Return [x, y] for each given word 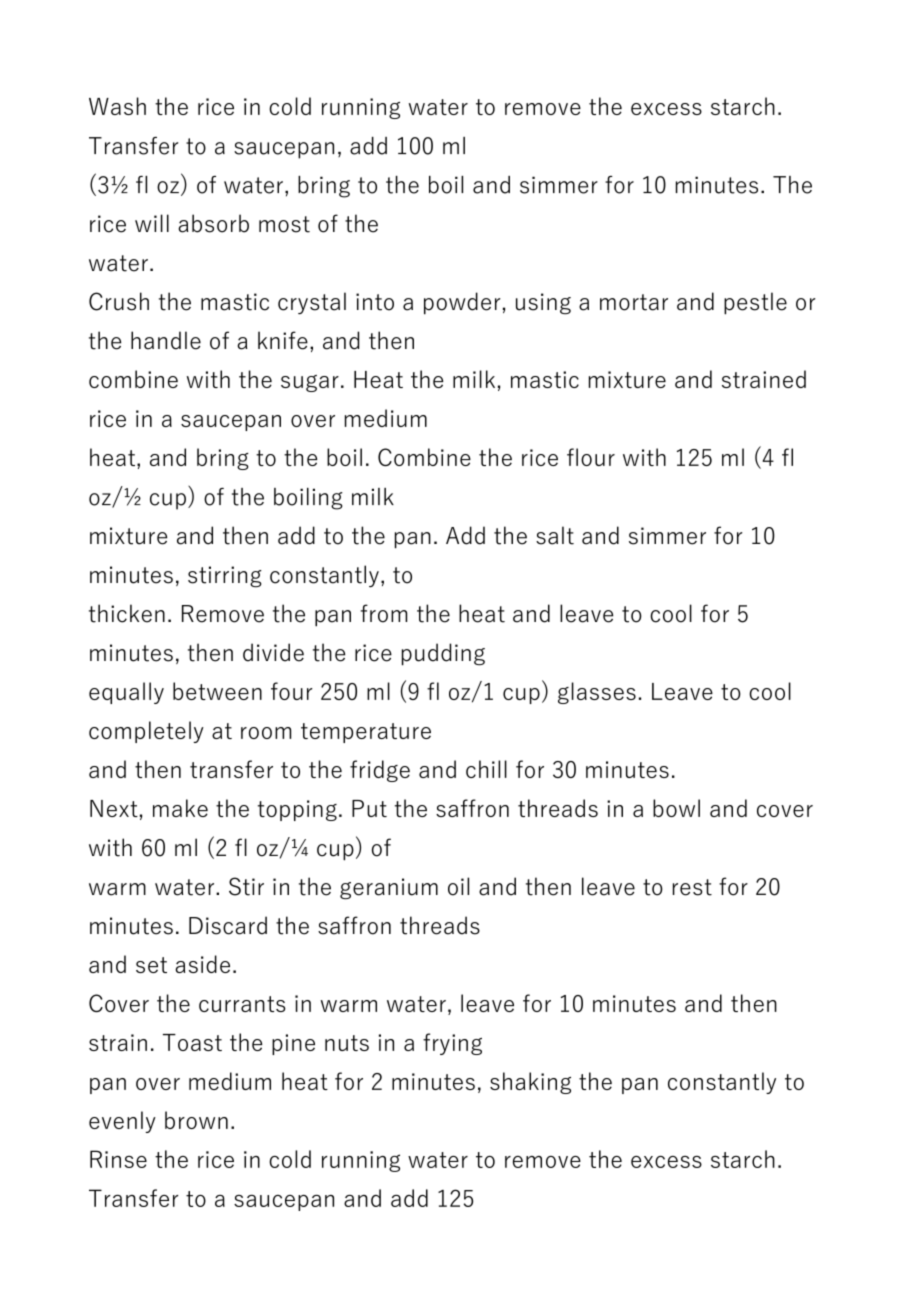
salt [555, 535]
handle [166, 340]
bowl [676, 808]
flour [591, 457]
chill [486, 769]
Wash [117, 106]
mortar [634, 302]
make [180, 808]
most [284, 224]
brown [196, 1120]
